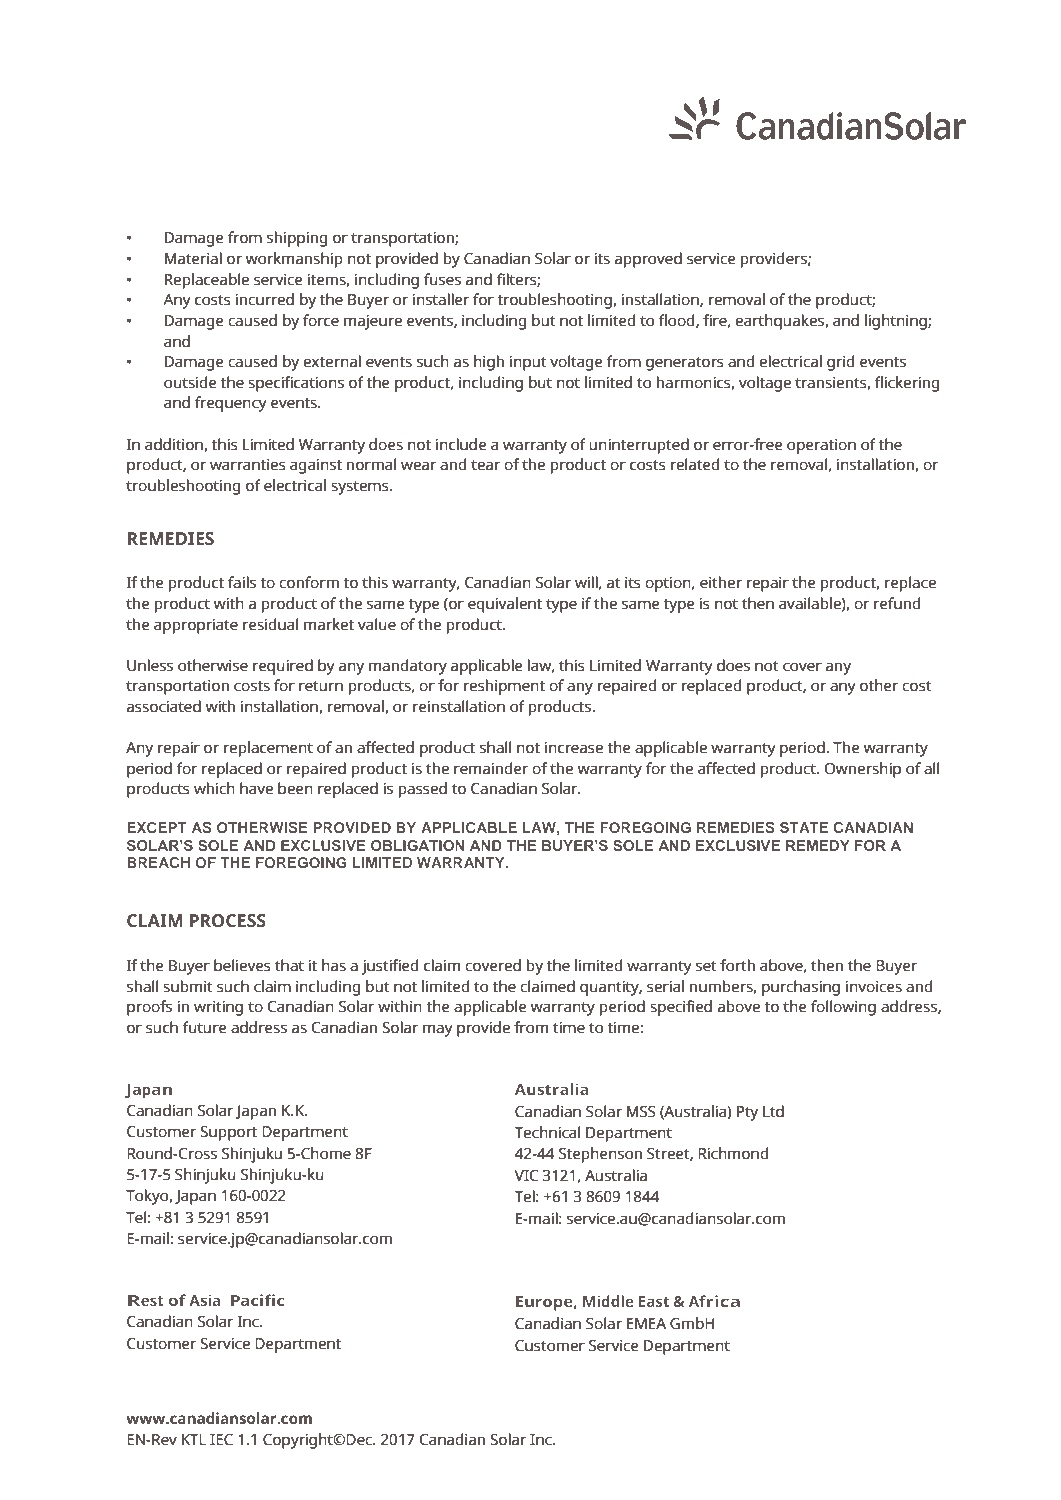 Image resolution: width=1061 pixels, height=1500 pixels. Describe the element at coordinates (442, 279) in the screenshot. I see `fuses` at that location.
